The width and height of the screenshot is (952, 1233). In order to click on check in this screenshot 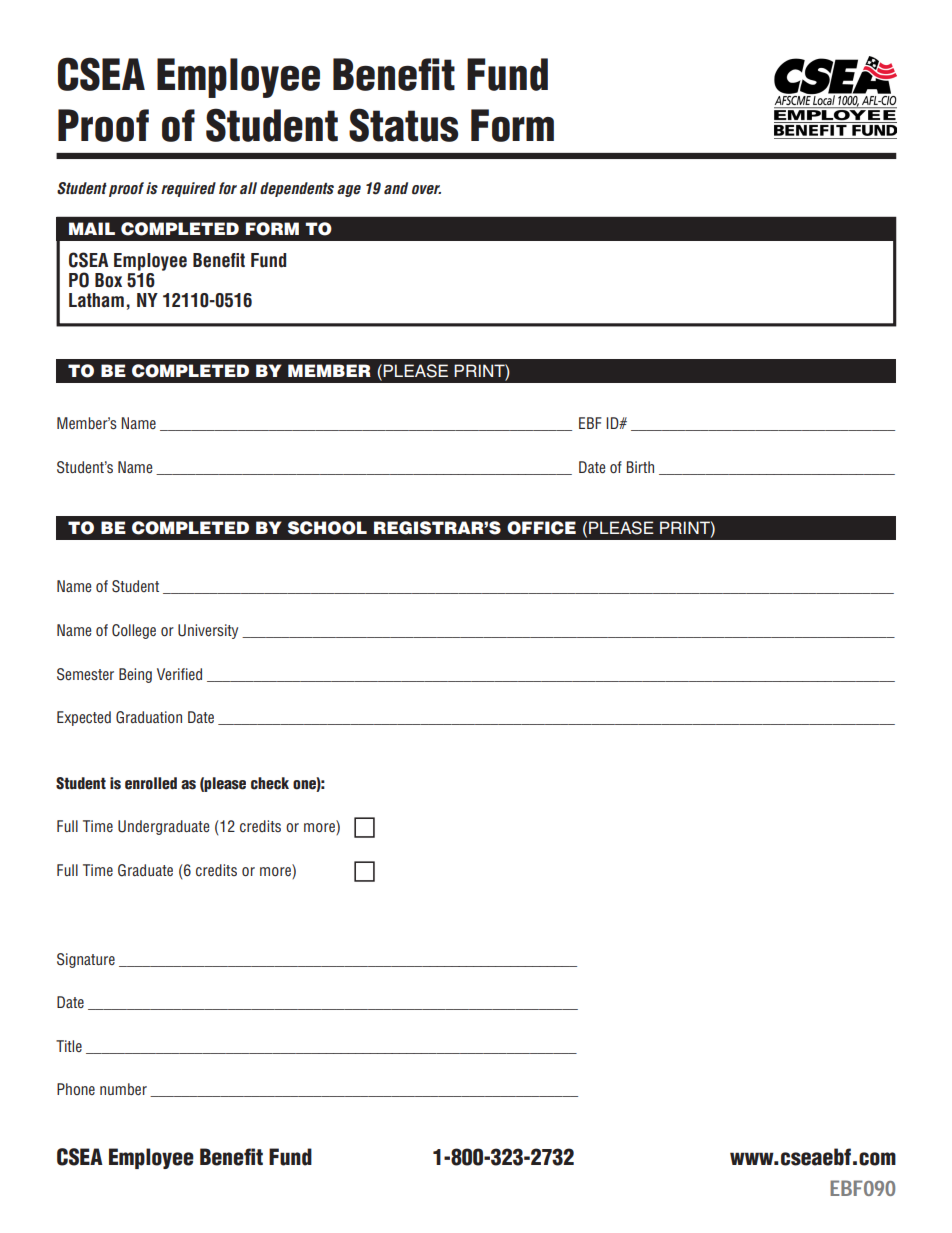, I will do `click(270, 783)`.
